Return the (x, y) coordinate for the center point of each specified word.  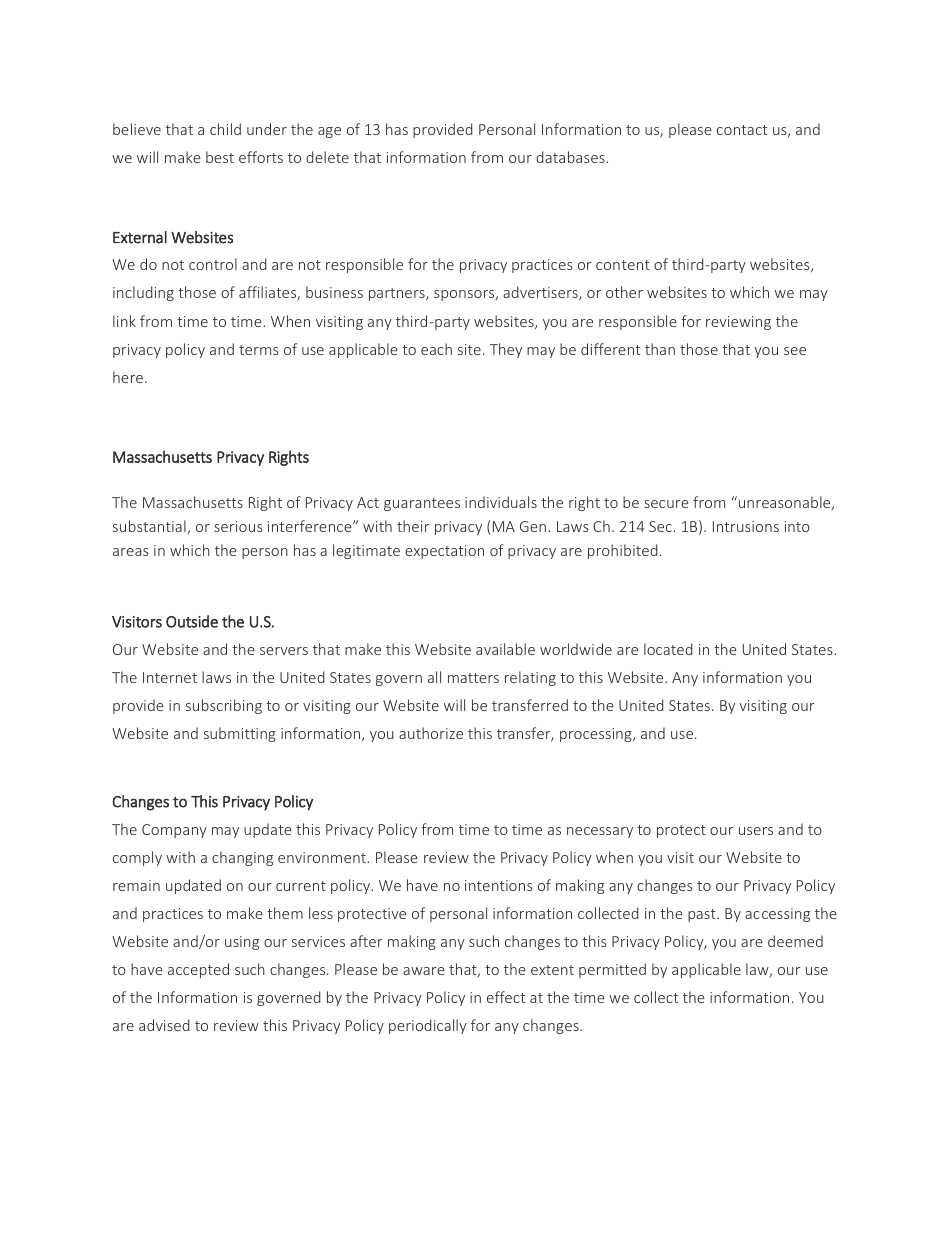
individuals (501, 502)
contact (742, 130)
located (668, 649)
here (128, 377)
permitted (612, 970)
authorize (431, 733)
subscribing (224, 706)
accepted (198, 970)
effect (506, 997)
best (220, 157)
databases (571, 157)
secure (666, 504)
